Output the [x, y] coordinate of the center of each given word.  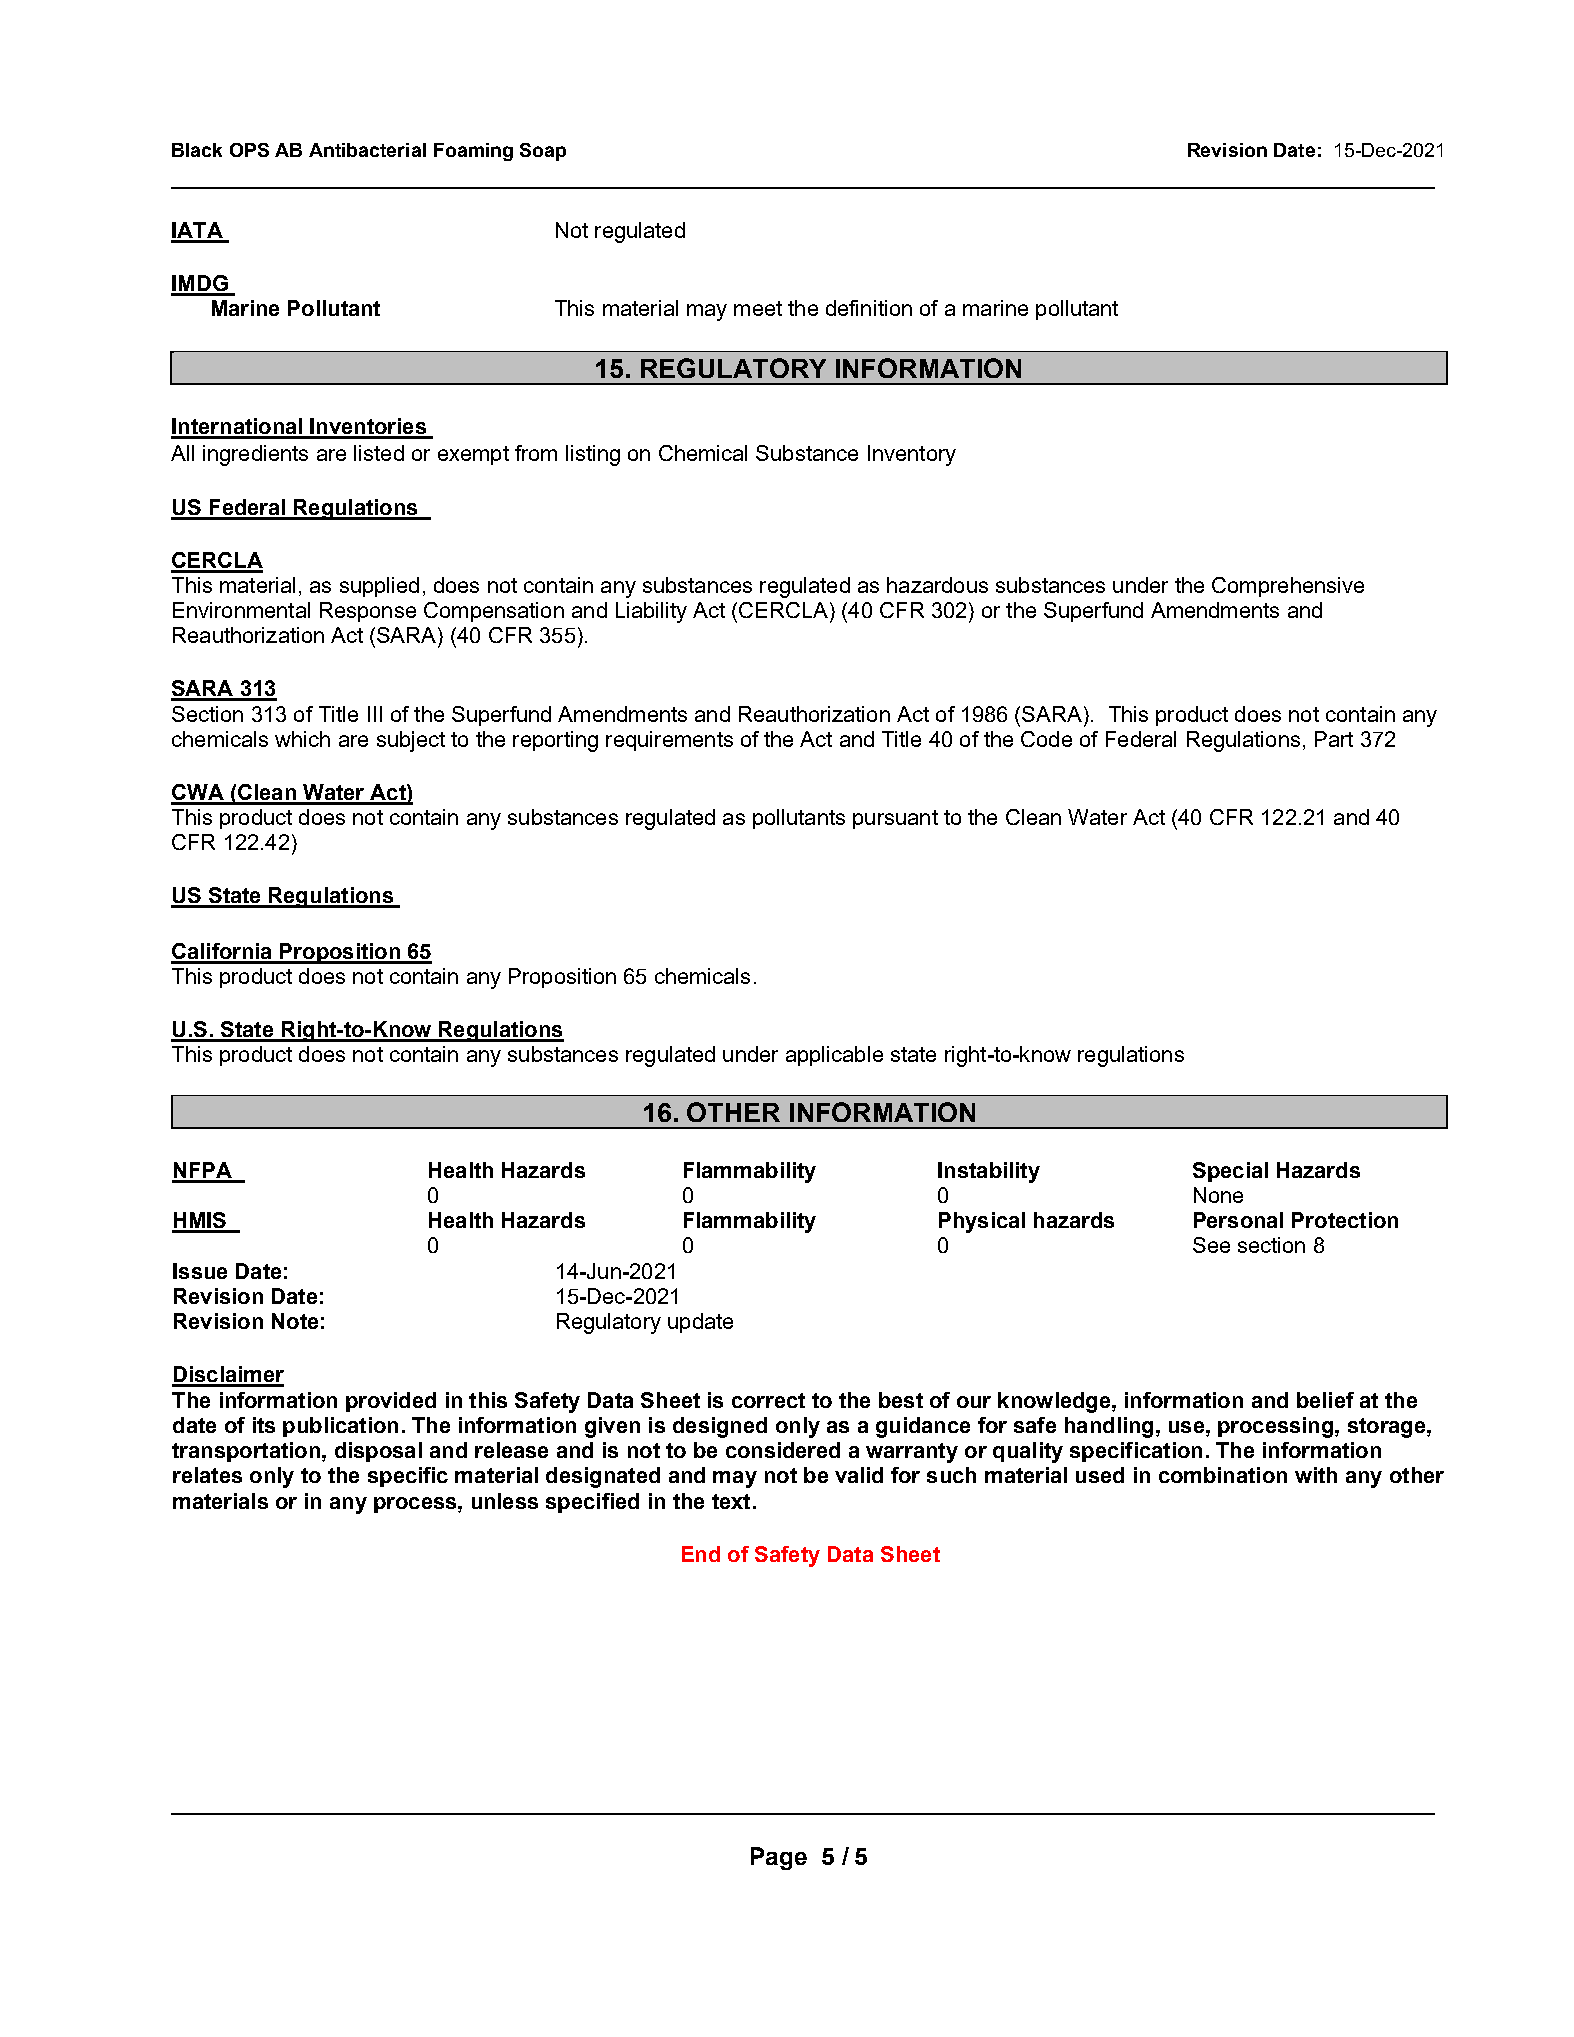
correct [768, 1400]
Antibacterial [367, 150]
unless [505, 1501]
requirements [669, 741]
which [302, 739]
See [1211, 1245]
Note [295, 1321]
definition [869, 308]
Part [1334, 739]
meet [758, 308]
